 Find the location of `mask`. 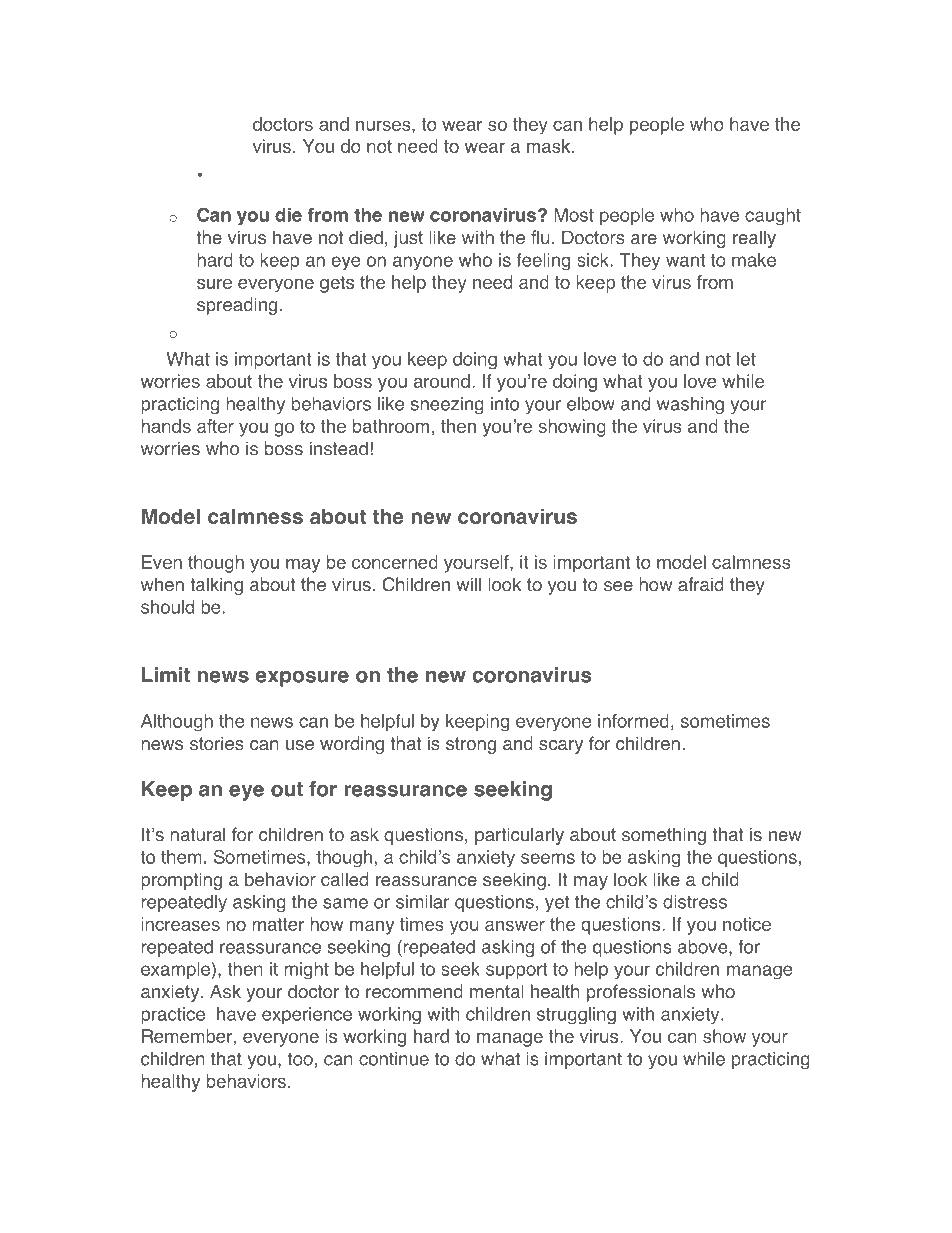

mask is located at coordinates (550, 146).
